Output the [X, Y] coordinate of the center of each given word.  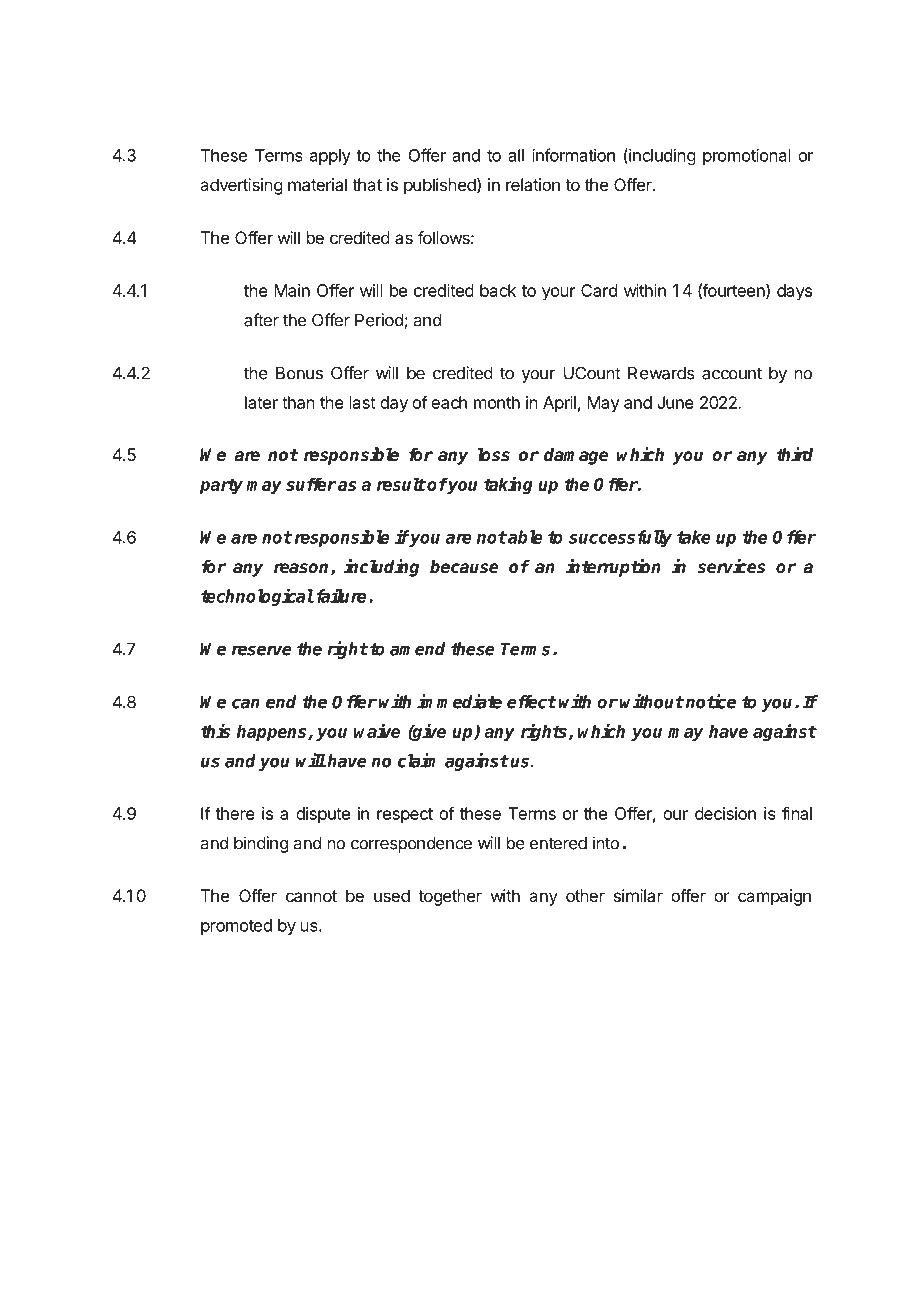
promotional [747, 156]
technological [257, 597]
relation [533, 184]
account [732, 373]
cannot [311, 896]
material [317, 184]
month [497, 402]
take [694, 537]
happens [273, 733]
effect [531, 702]
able [524, 537]
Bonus [299, 373]
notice [711, 701]
